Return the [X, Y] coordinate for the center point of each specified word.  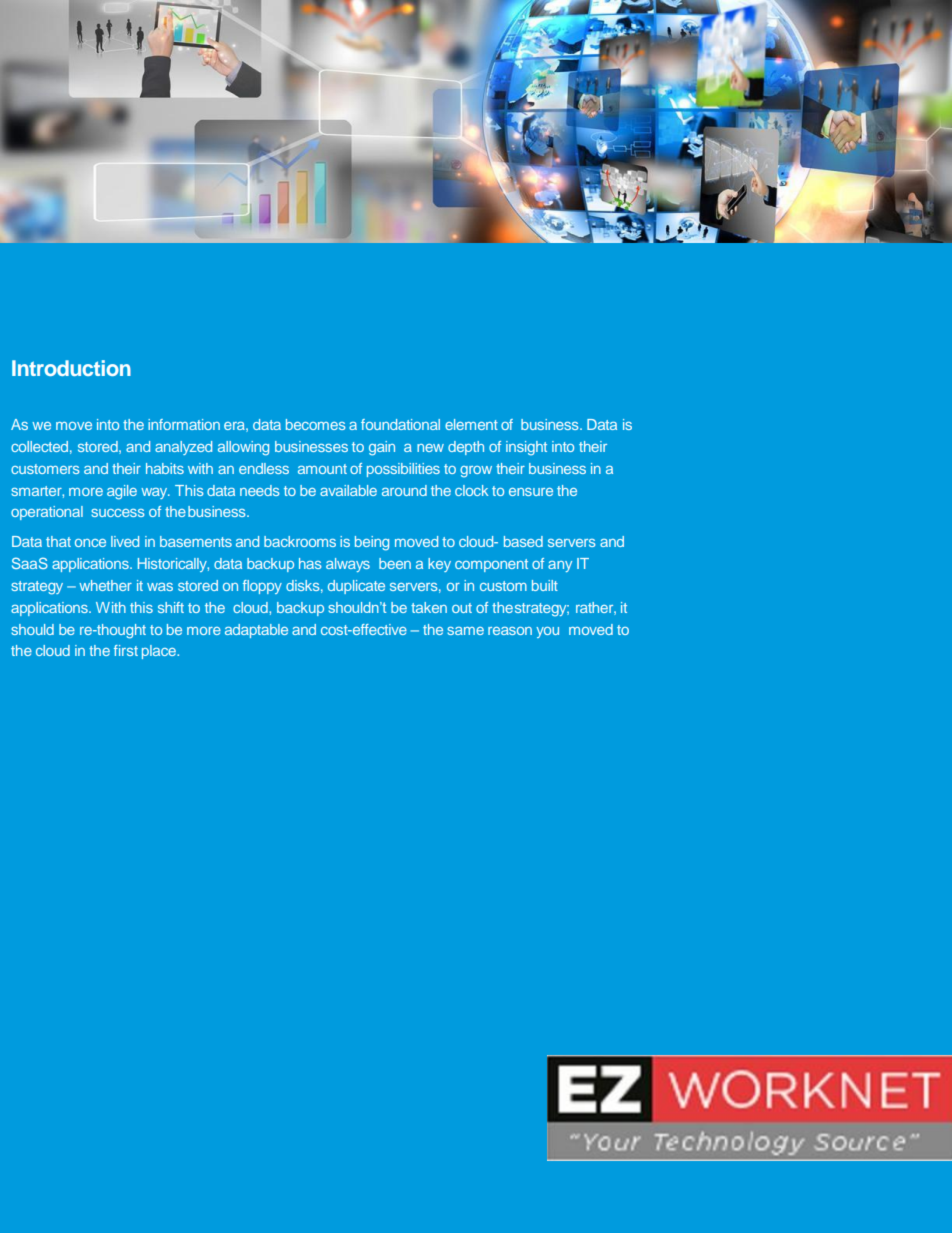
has [310, 563]
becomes [316, 424]
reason [510, 631]
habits [165, 468]
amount [322, 469]
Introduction [71, 368]
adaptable [256, 631]
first [126, 650]
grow [476, 472]
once [90, 543]
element [471, 424]
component [491, 565]
